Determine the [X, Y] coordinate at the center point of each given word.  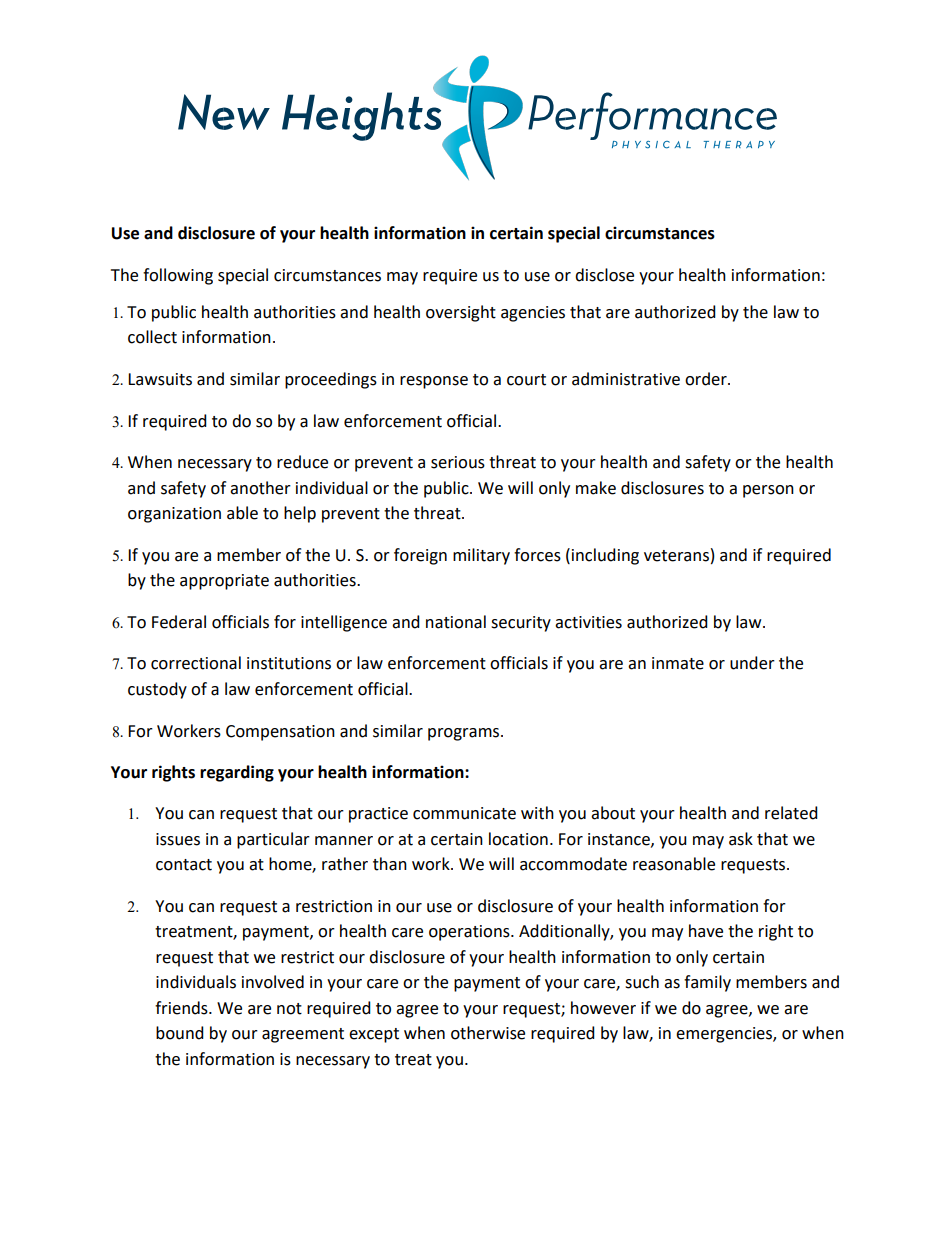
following [178, 276]
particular [273, 840]
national [456, 622]
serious [458, 462]
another [260, 488]
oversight [461, 313]
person [768, 491]
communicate [464, 813]
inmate [678, 663]
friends [182, 1008]
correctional [196, 663]
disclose [604, 275]
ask [741, 839]
